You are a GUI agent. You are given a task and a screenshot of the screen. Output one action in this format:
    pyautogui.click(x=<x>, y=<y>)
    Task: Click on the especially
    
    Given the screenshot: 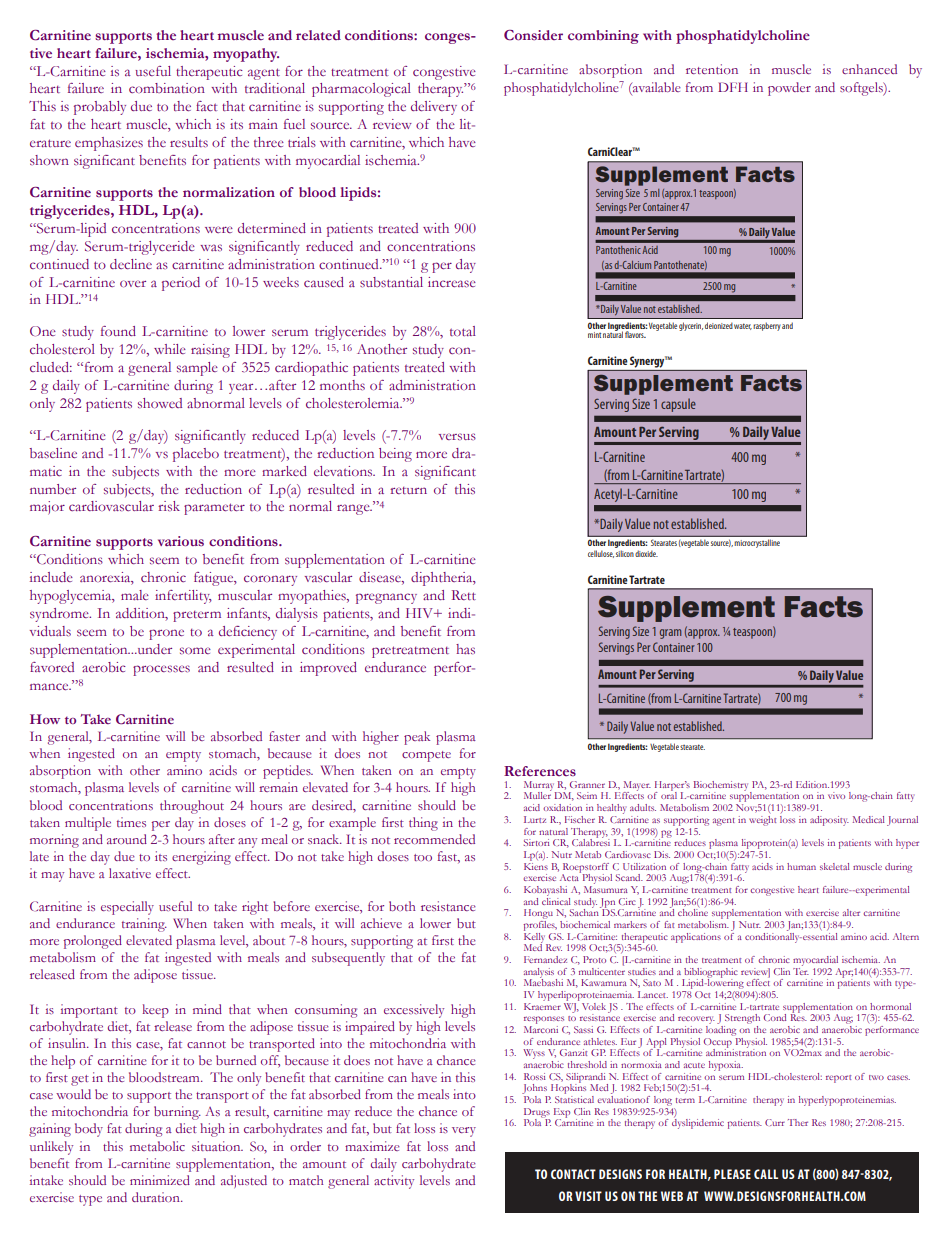 What is the action you would take?
    pyautogui.click(x=127, y=908)
